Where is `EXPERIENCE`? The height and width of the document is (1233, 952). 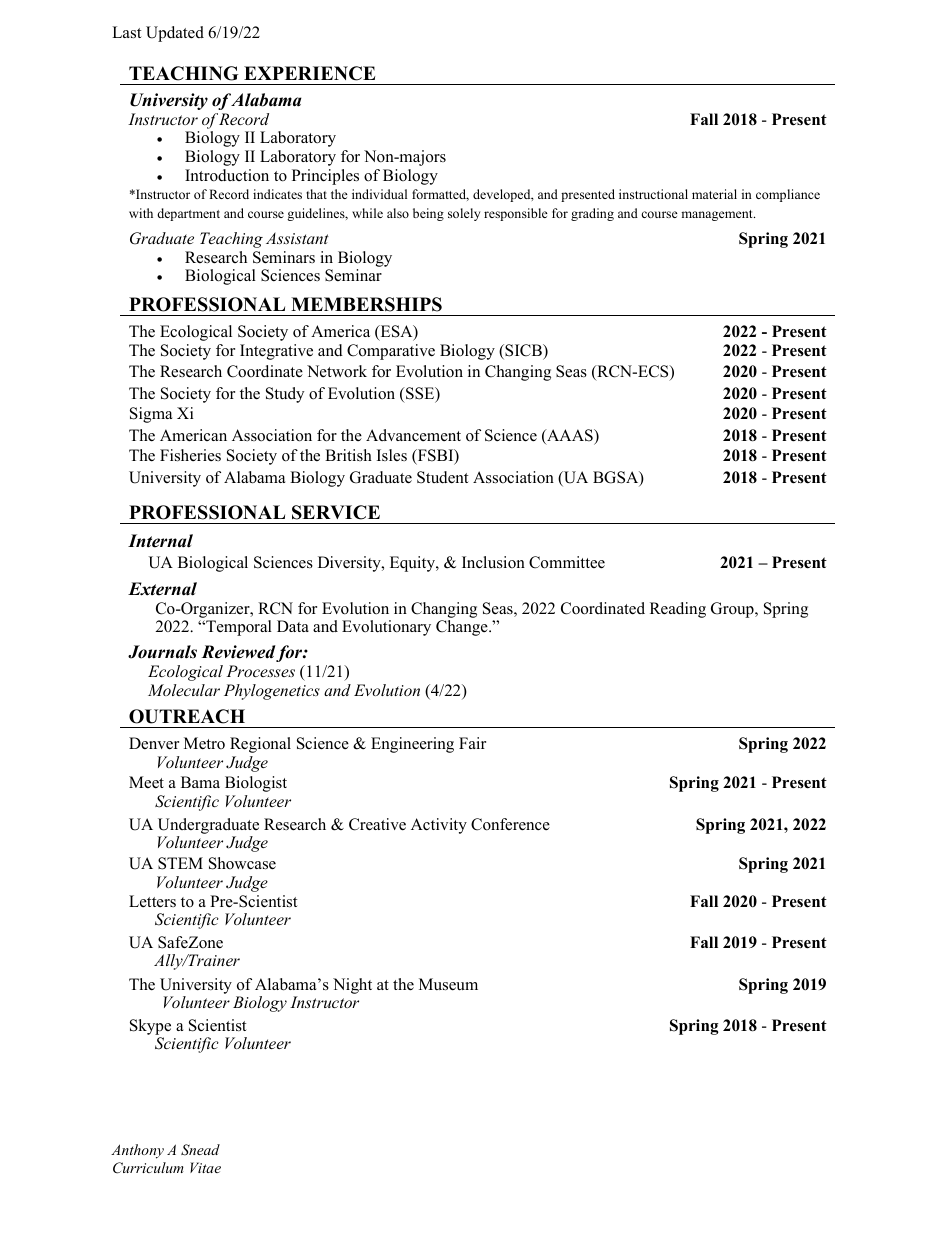
EXPERIENCE is located at coordinates (309, 73).
